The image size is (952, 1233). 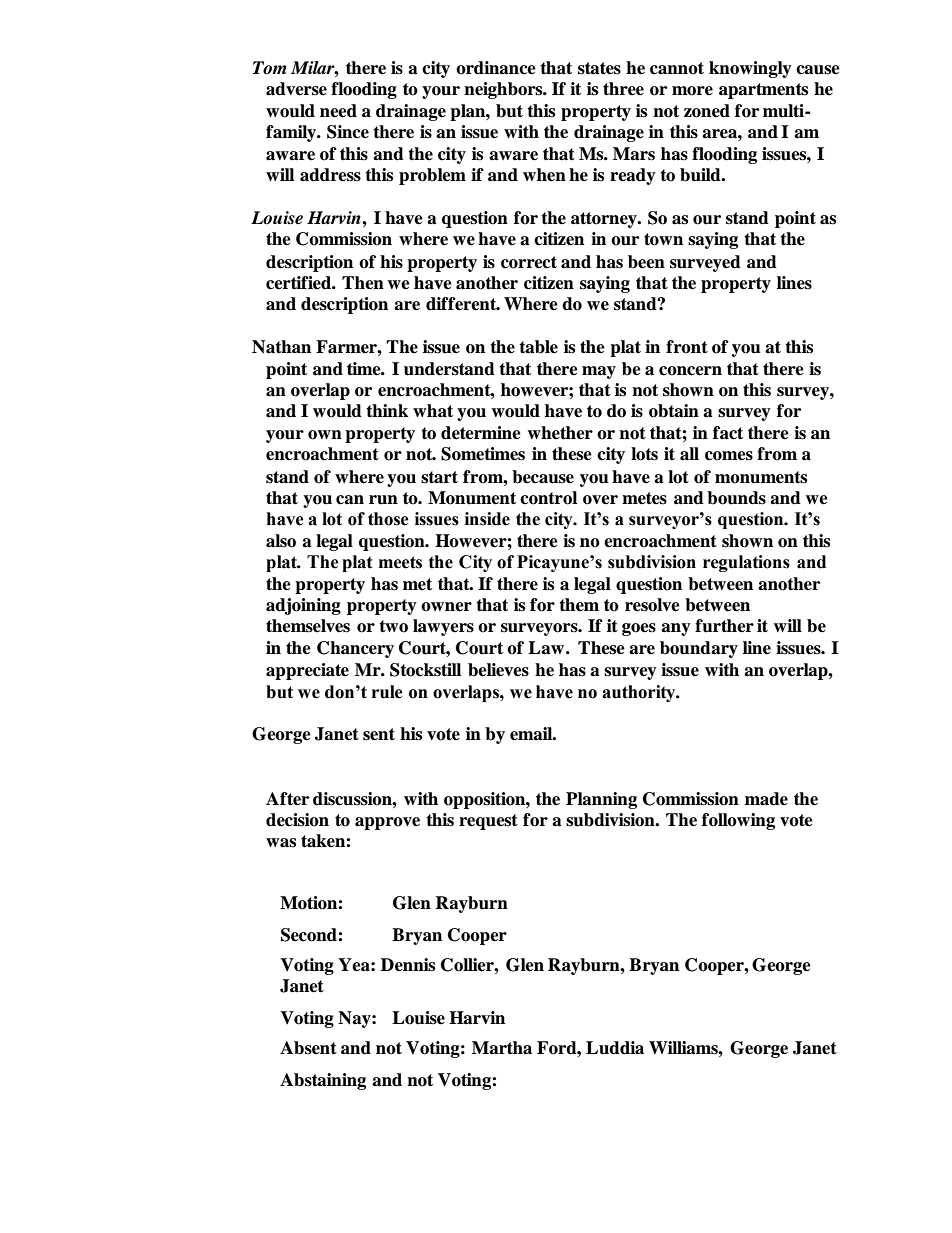 What do you see at coordinates (502, 1048) in the screenshot?
I see `Martha` at bounding box center [502, 1048].
